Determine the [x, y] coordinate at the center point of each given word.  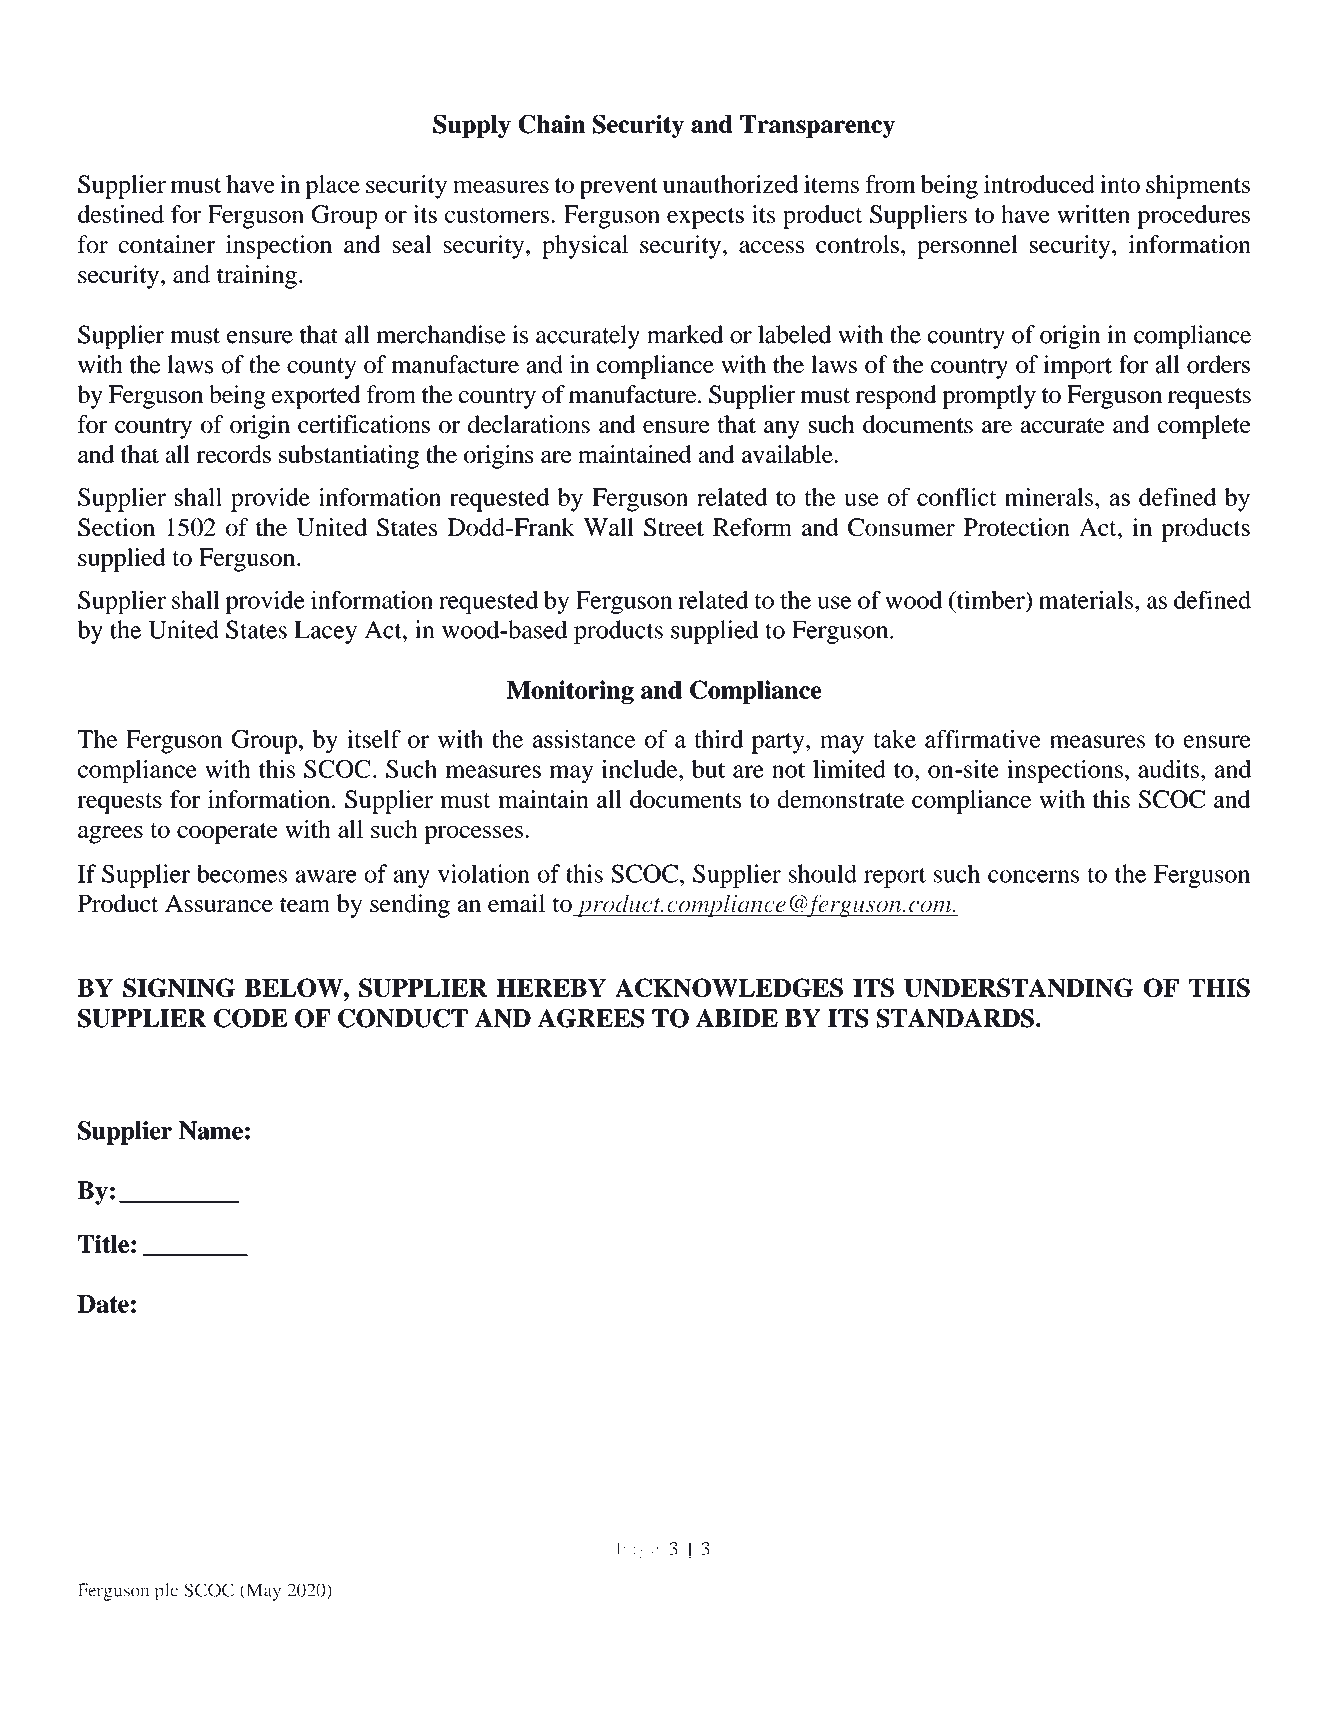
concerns [1033, 876]
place [332, 187]
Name [211, 1130]
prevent [619, 188]
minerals [1050, 497]
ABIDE [737, 1018]
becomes [242, 873]
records [234, 454]
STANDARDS [955, 1018]
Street [674, 527]
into [1120, 184]
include [640, 769]
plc [166, 1592]
